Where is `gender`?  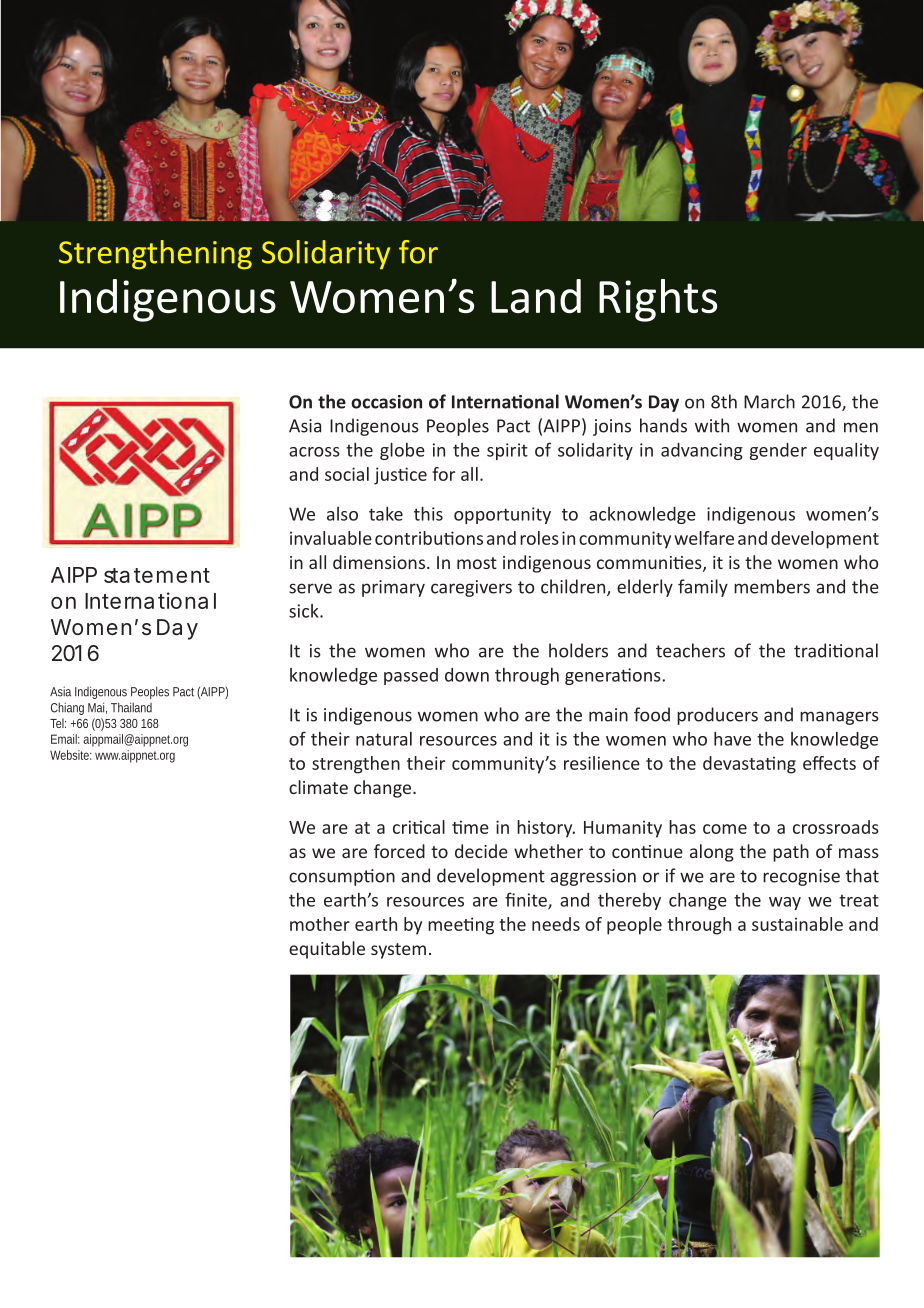 gender is located at coordinates (778, 451).
